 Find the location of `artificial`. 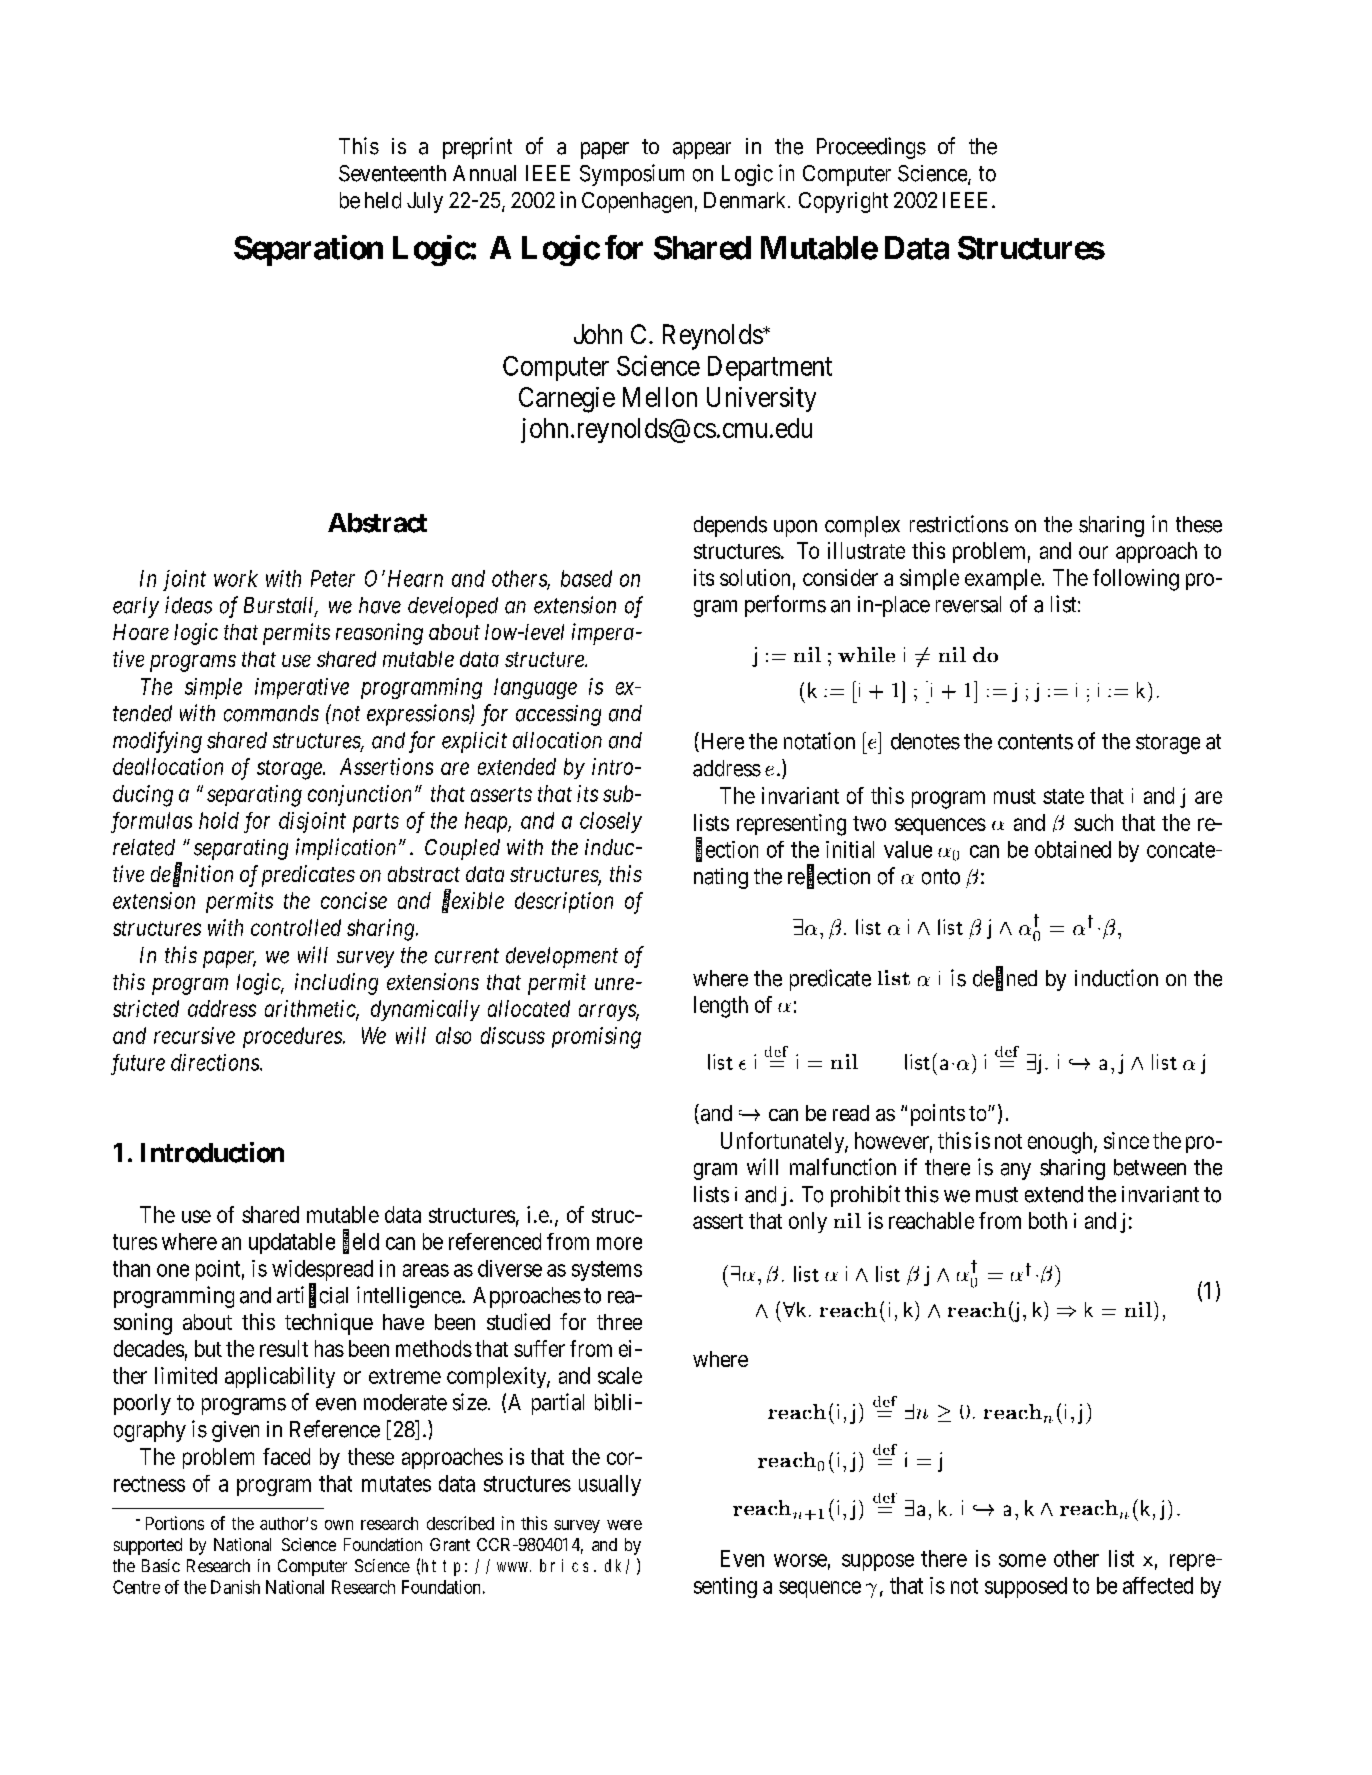

artificial is located at coordinates (312, 1296).
